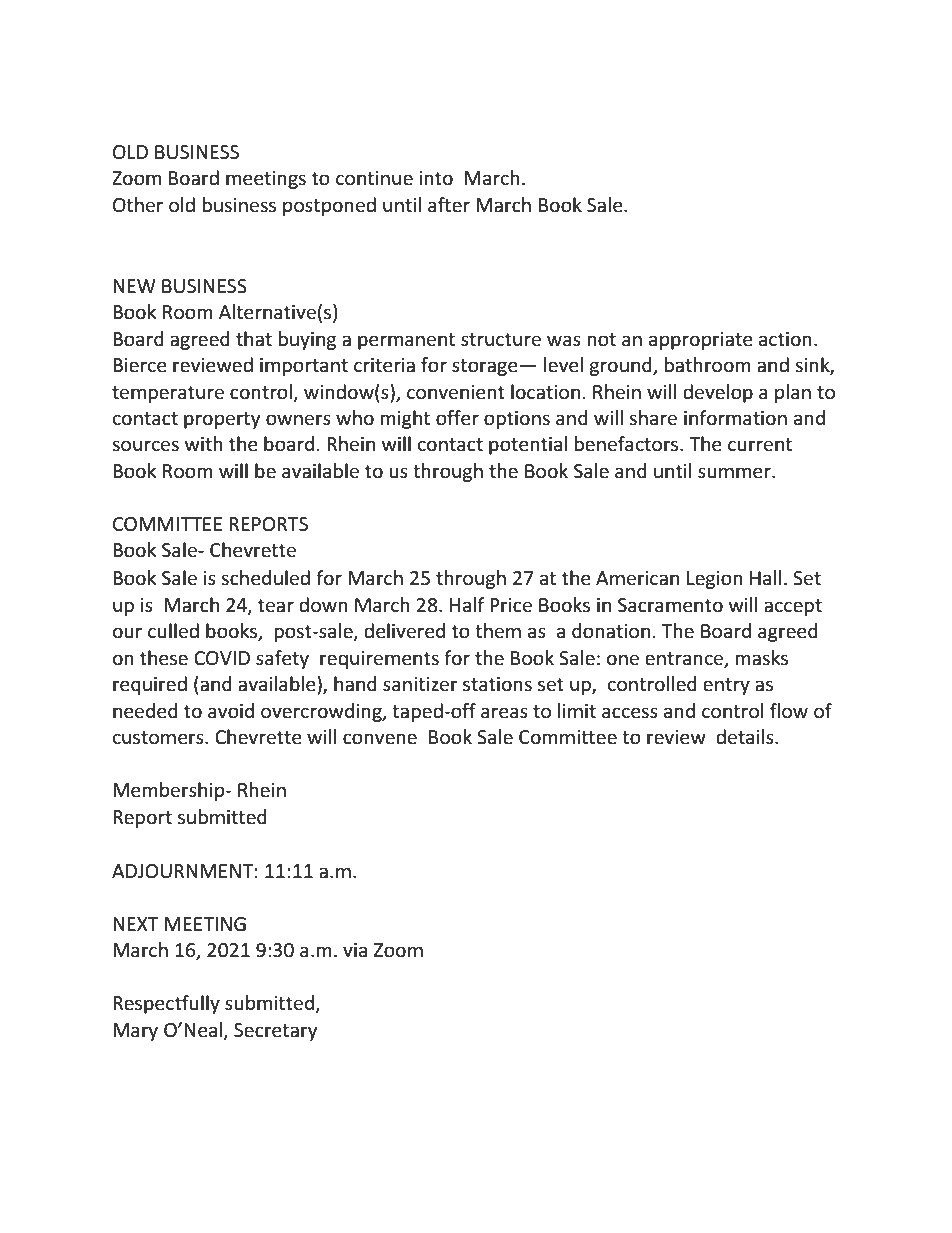 The height and width of the document is (1233, 952). What do you see at coordinates (746, 737) in the document?
I see `details` at bounding box center [746, 737].
